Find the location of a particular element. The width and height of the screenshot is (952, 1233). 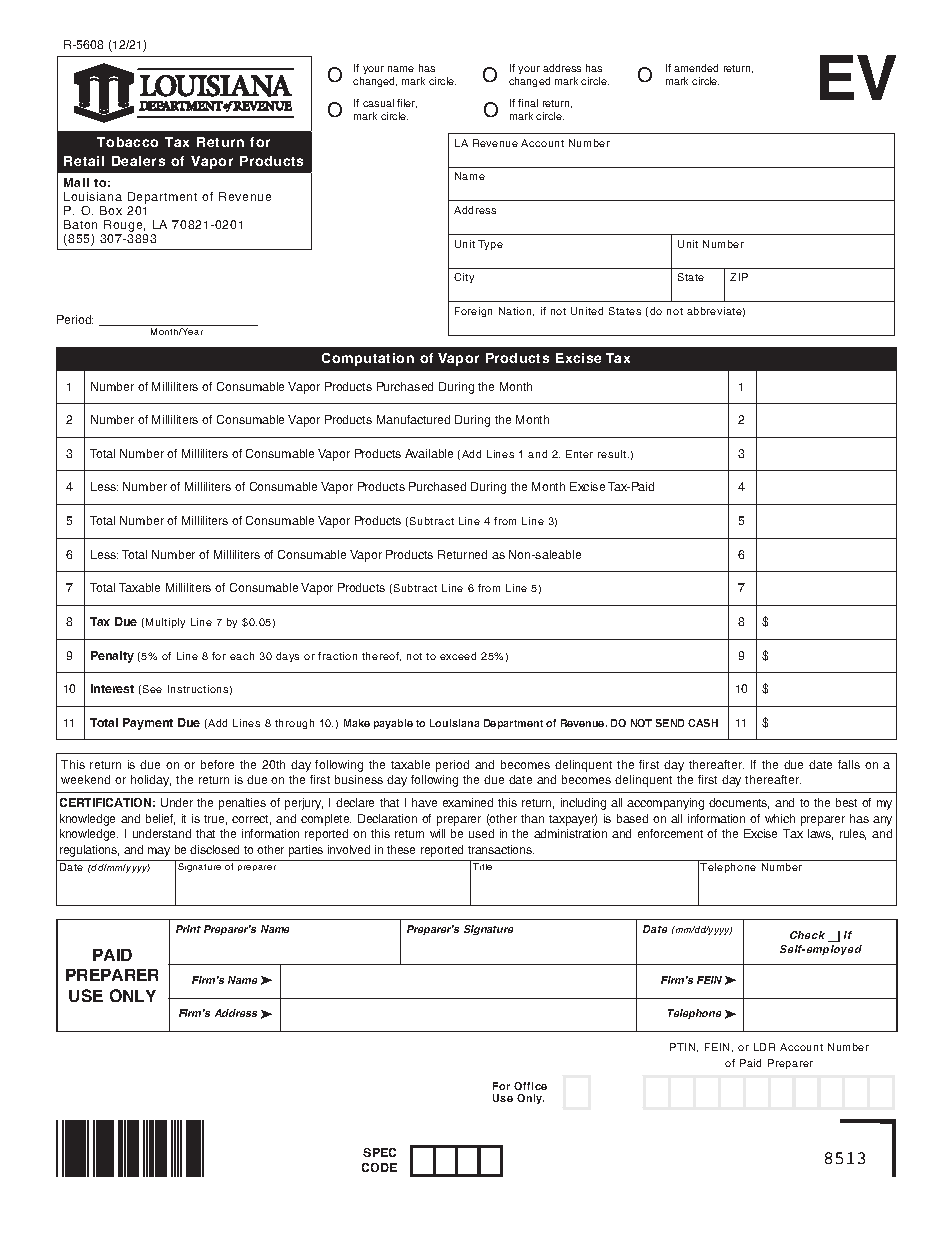

filer is located at coordinates (407, 103).
